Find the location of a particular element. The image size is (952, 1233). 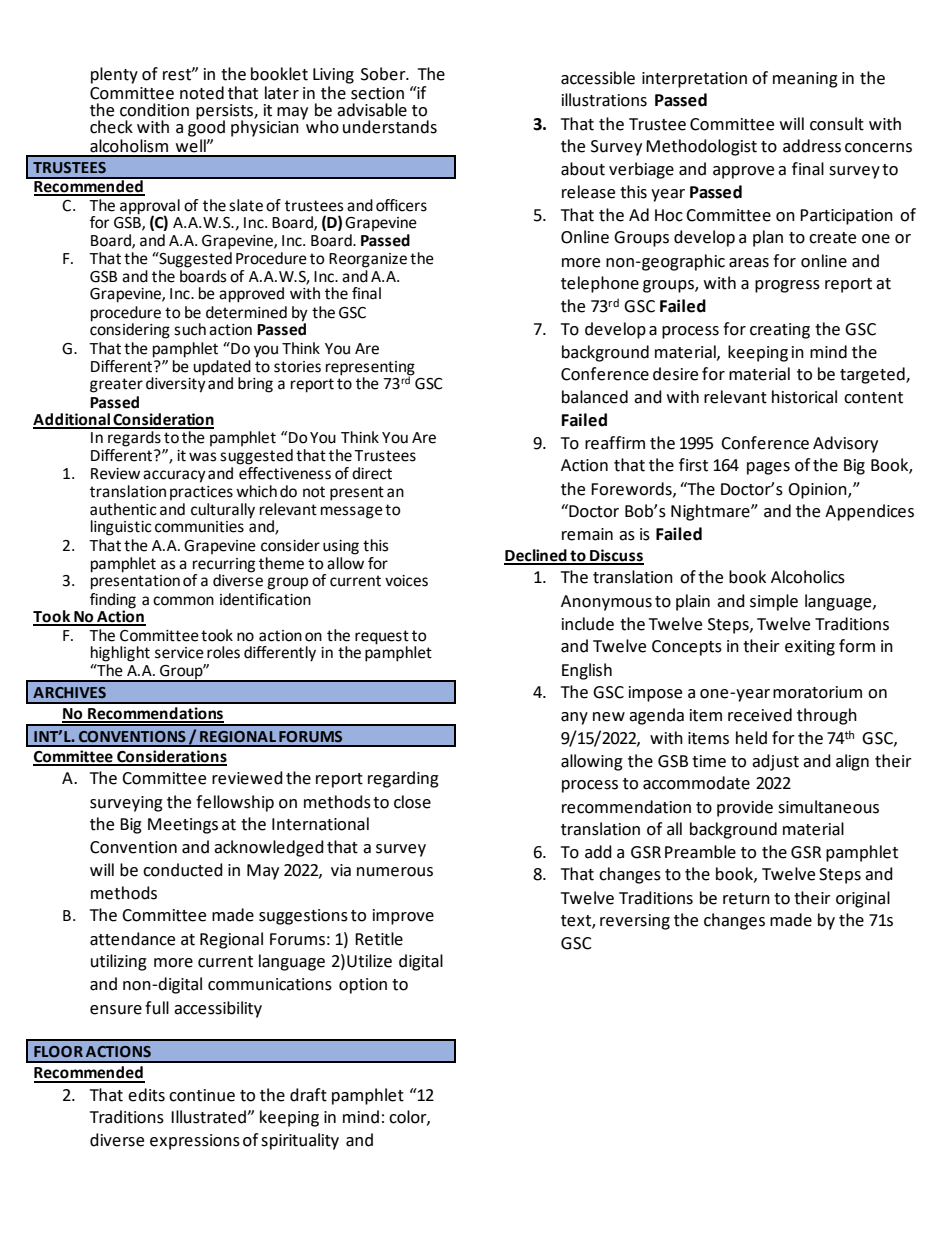

common is located at coordinates (183, 601).
